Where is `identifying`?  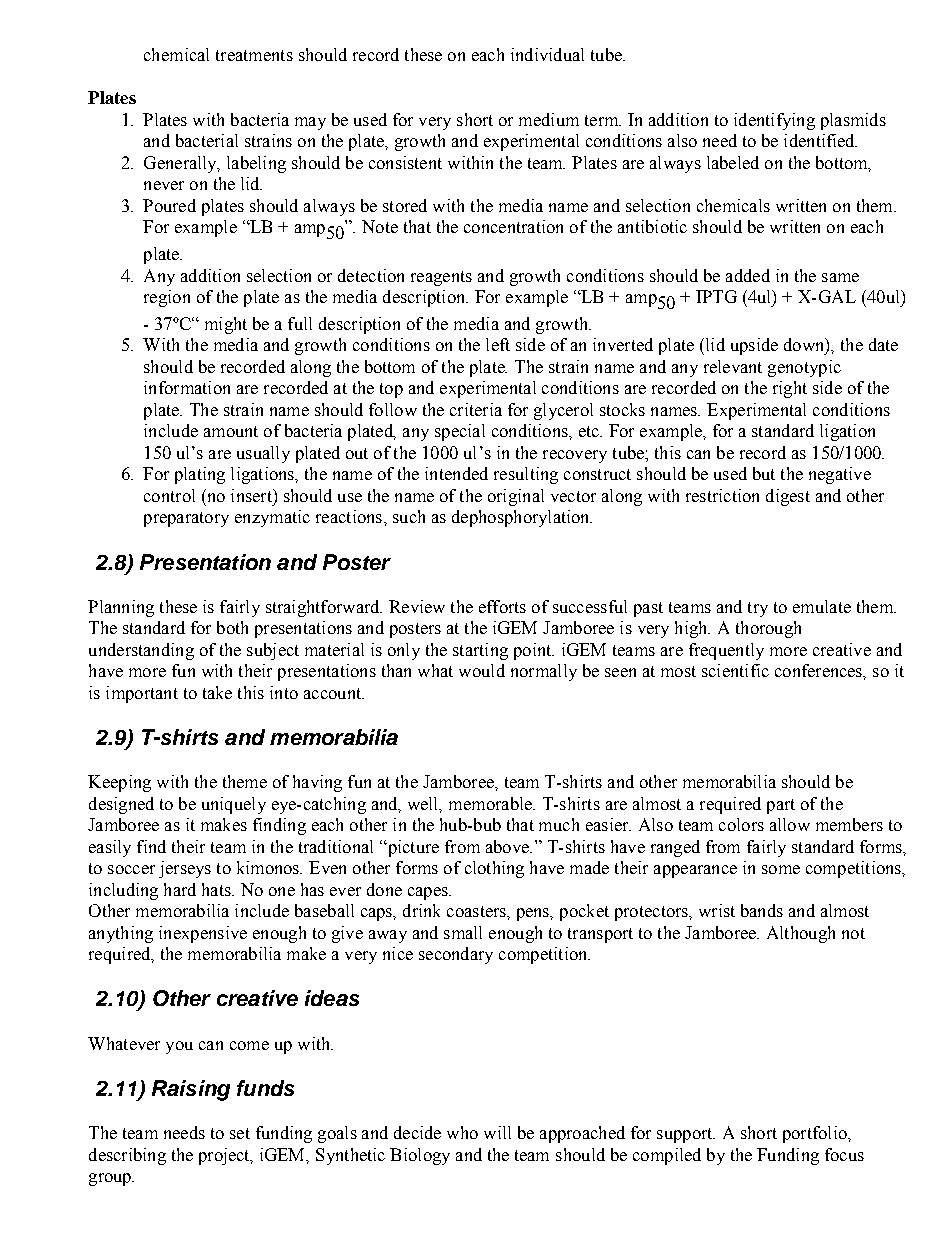 identifying is located at coordinates (774, 121).
